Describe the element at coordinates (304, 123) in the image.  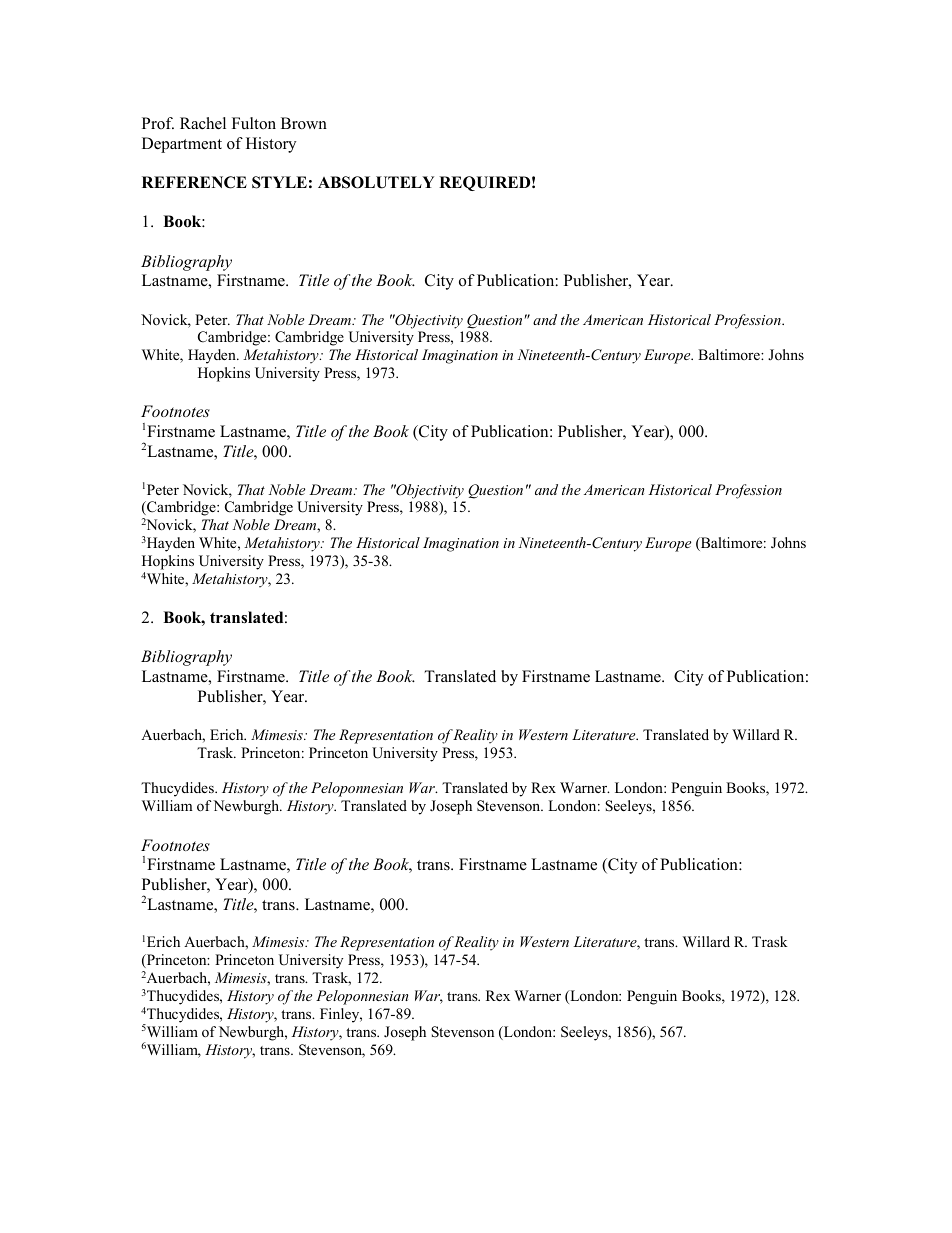
I see `Brown` at that location.
